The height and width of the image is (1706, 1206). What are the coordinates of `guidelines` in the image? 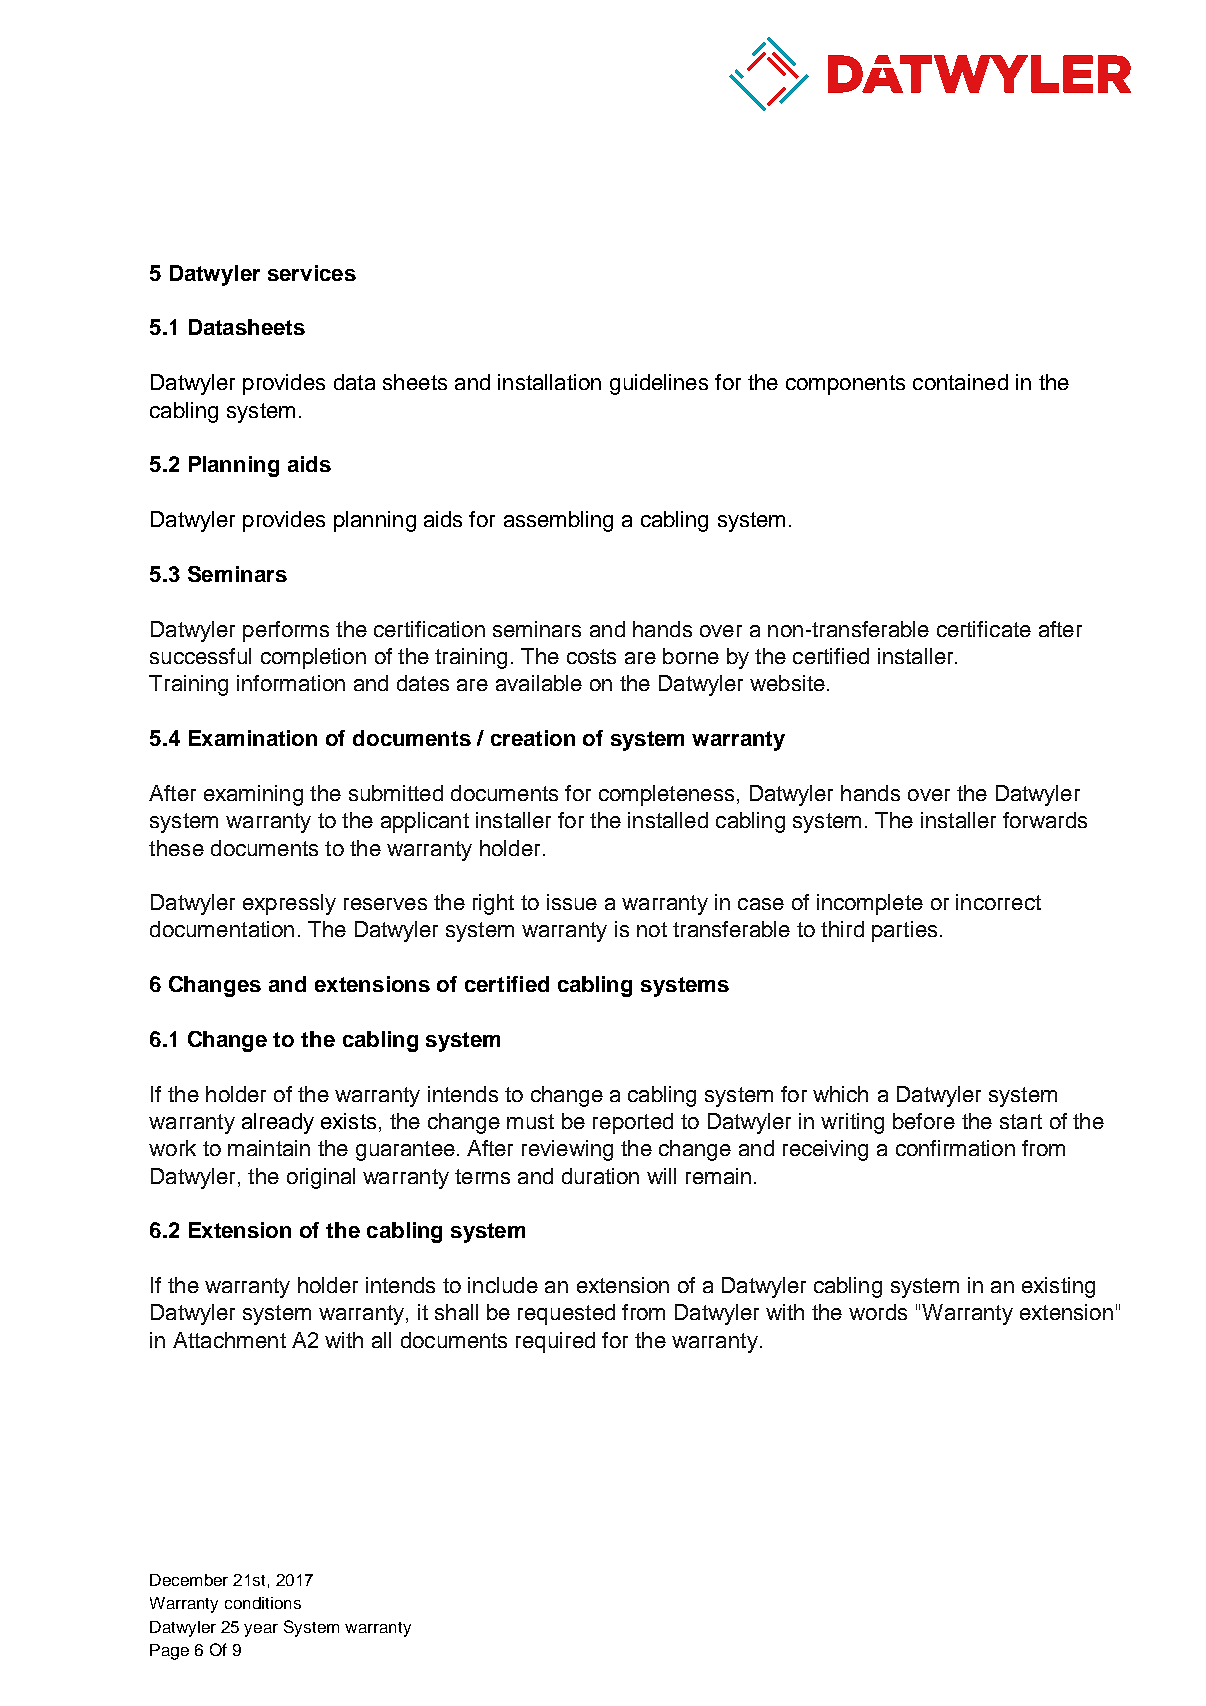 It's located at (659, 384).
